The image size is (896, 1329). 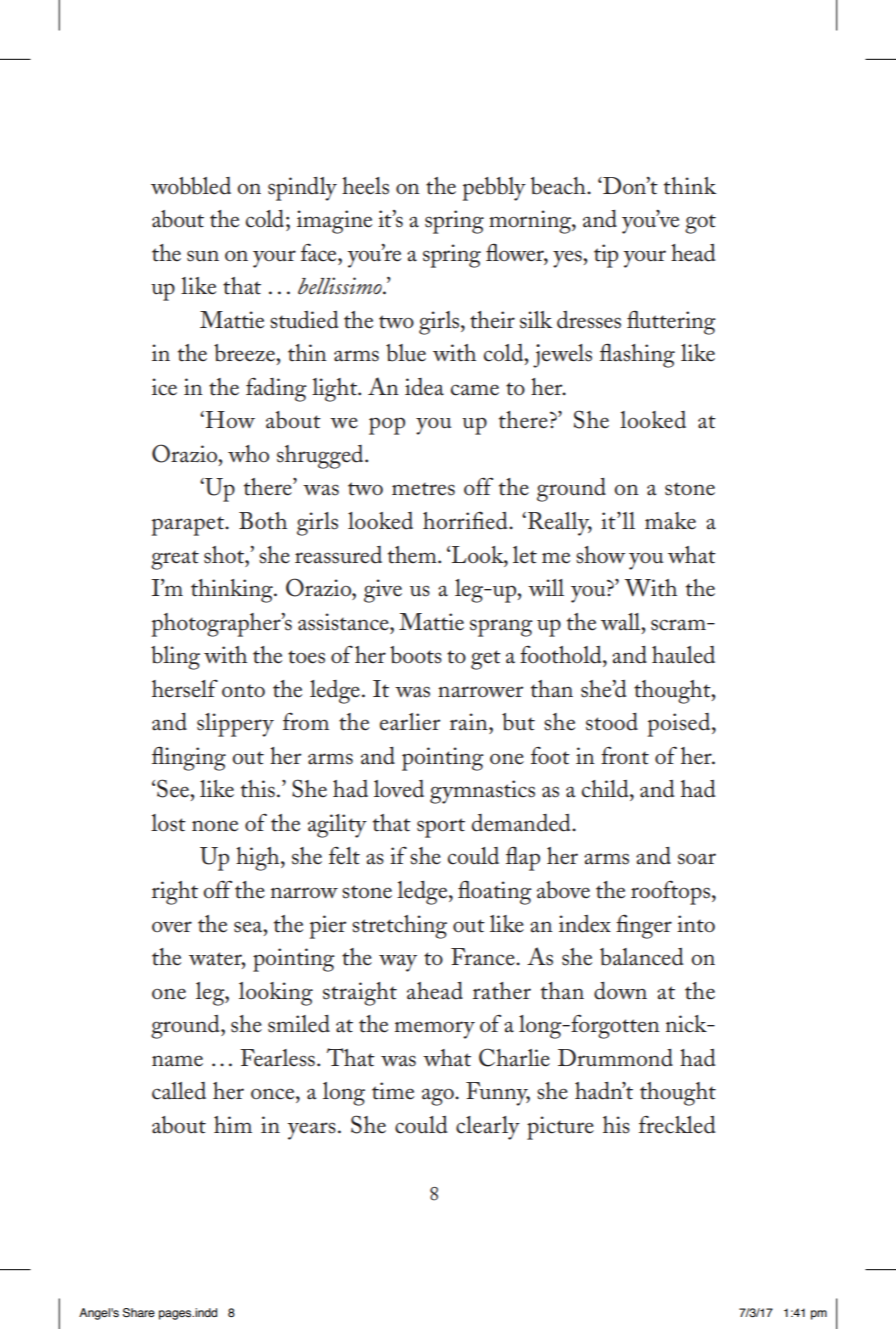 I want to click on earlier, so click(x=410, y=722).
